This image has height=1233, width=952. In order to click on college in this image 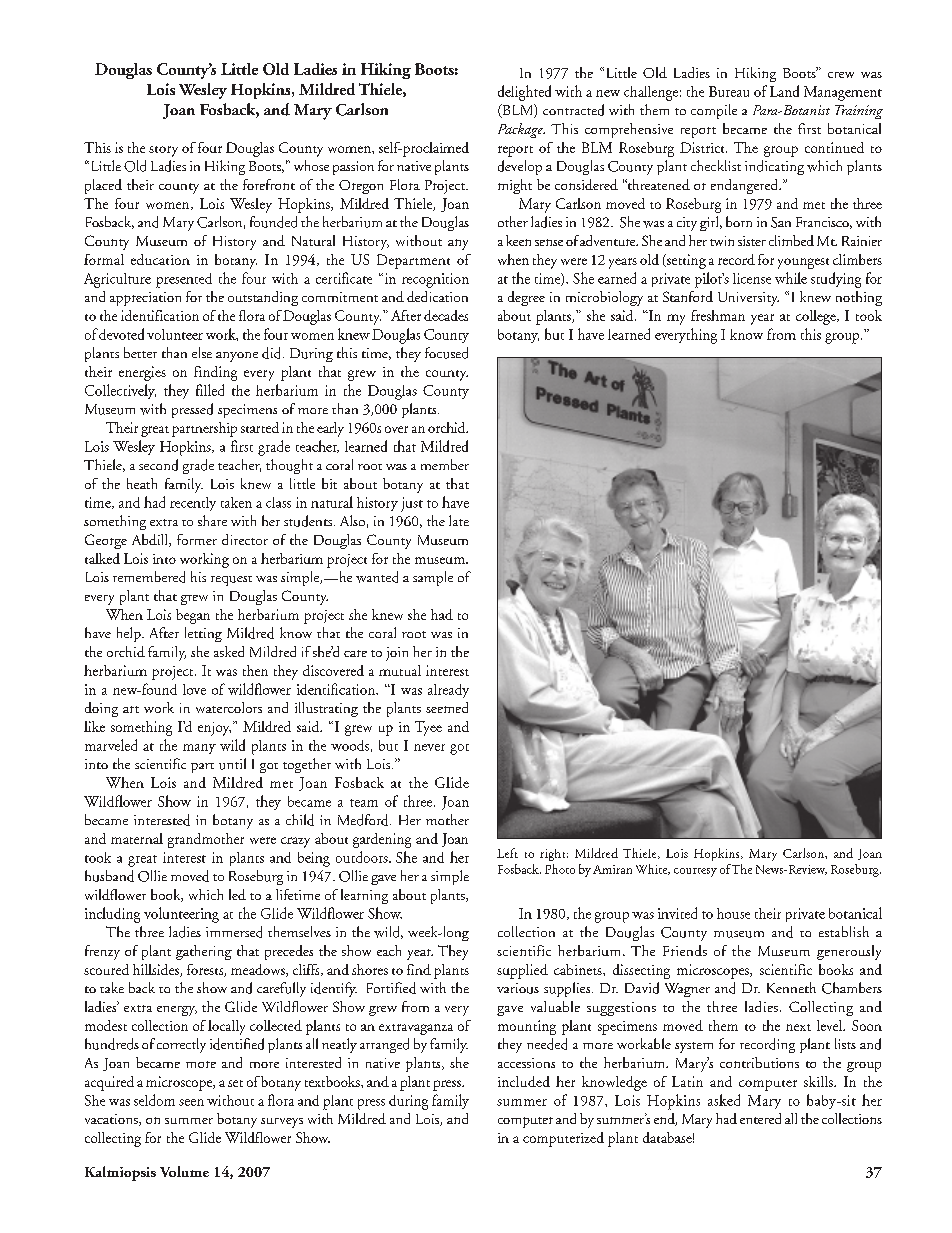, I will do `click(817, 317)`.
